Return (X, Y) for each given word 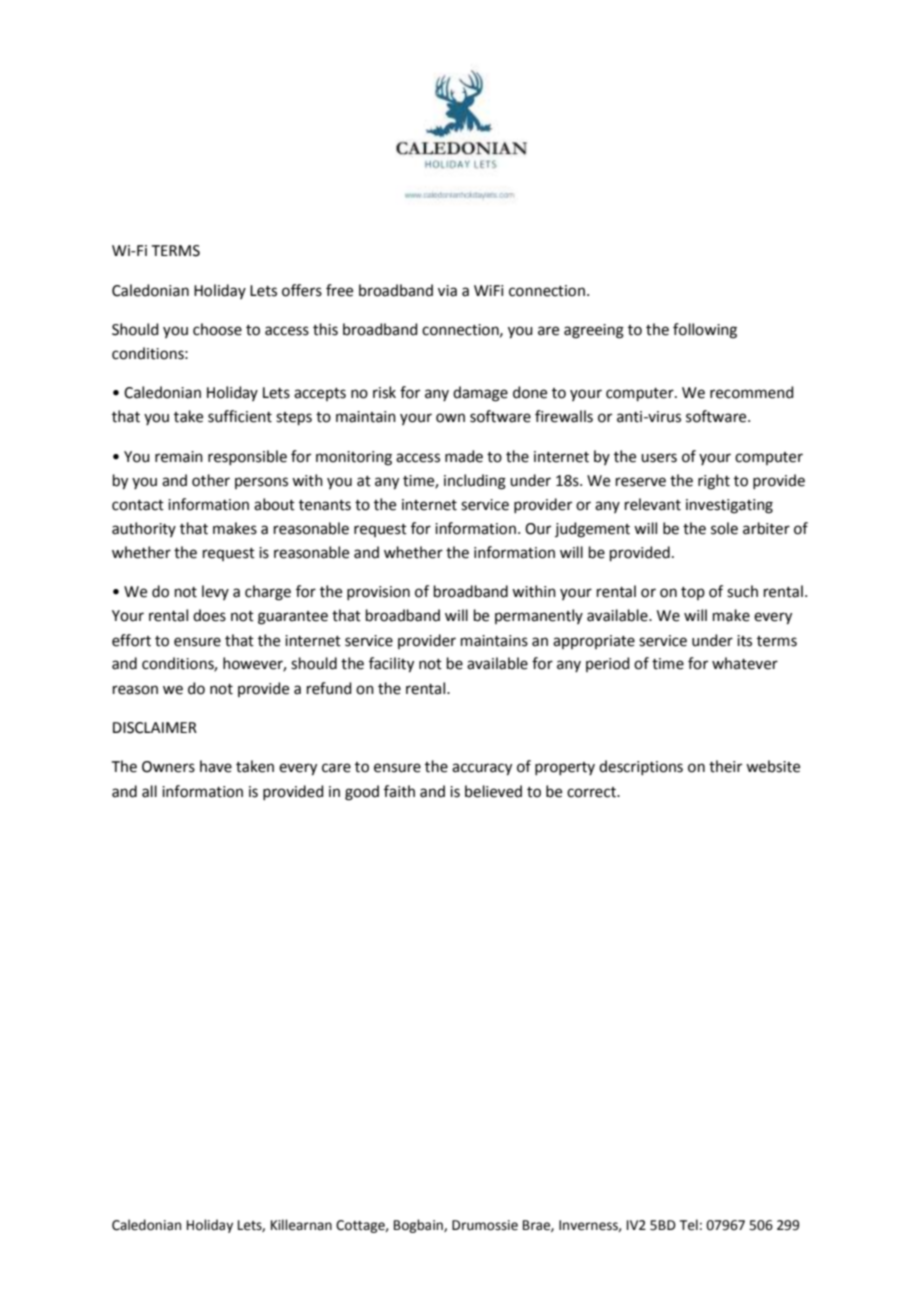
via (447, 291)
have (216, 766)
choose (217, 329)
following (705, 331)
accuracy (482, 769)
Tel (689, 1225)
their (725, 766)
